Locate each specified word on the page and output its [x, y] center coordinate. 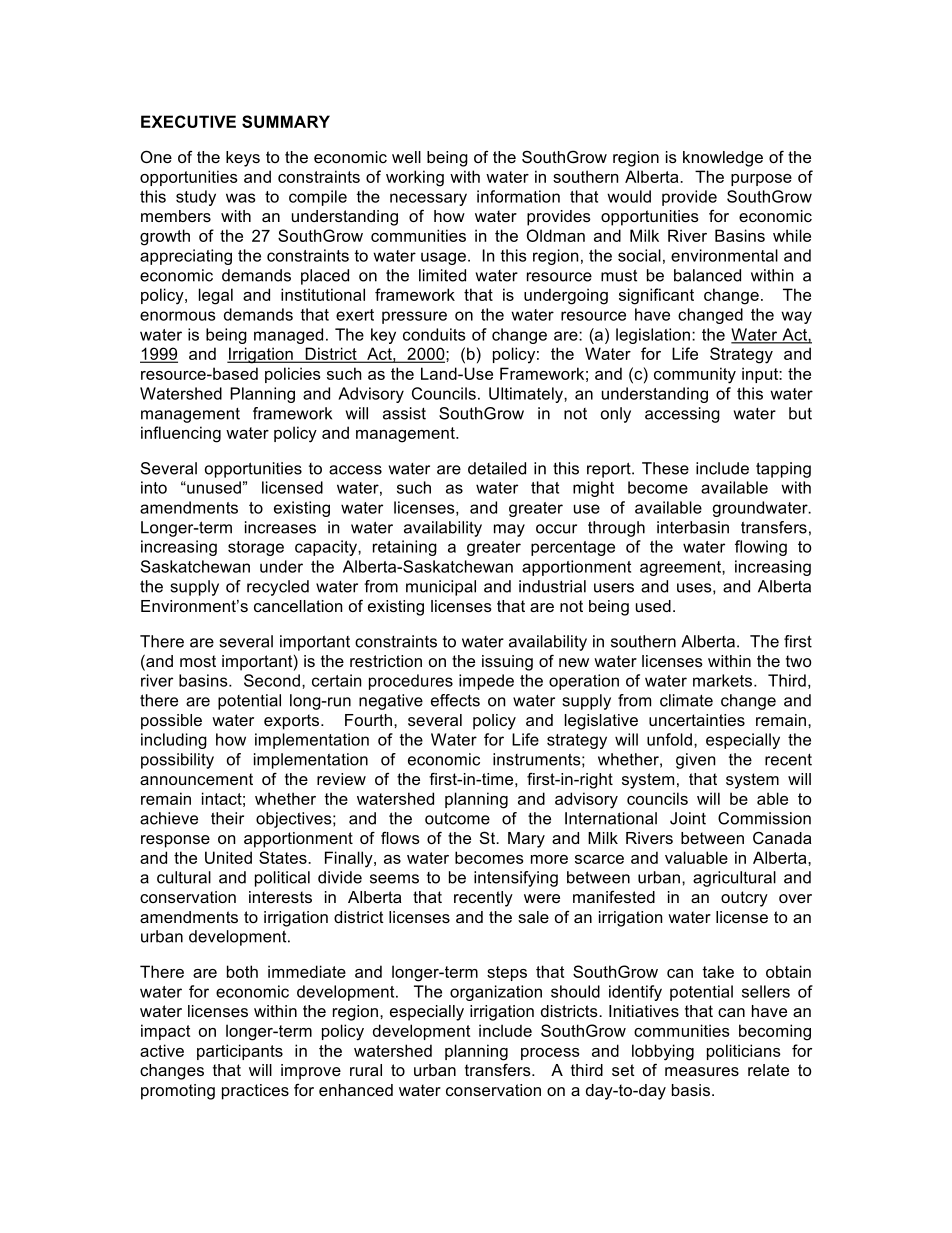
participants [240, 1052]
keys [243, 159]
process [550, 1054]
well [406, 157]
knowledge [723, 159]
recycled [278, 588]
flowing [761, 548]
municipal [441, 588]
